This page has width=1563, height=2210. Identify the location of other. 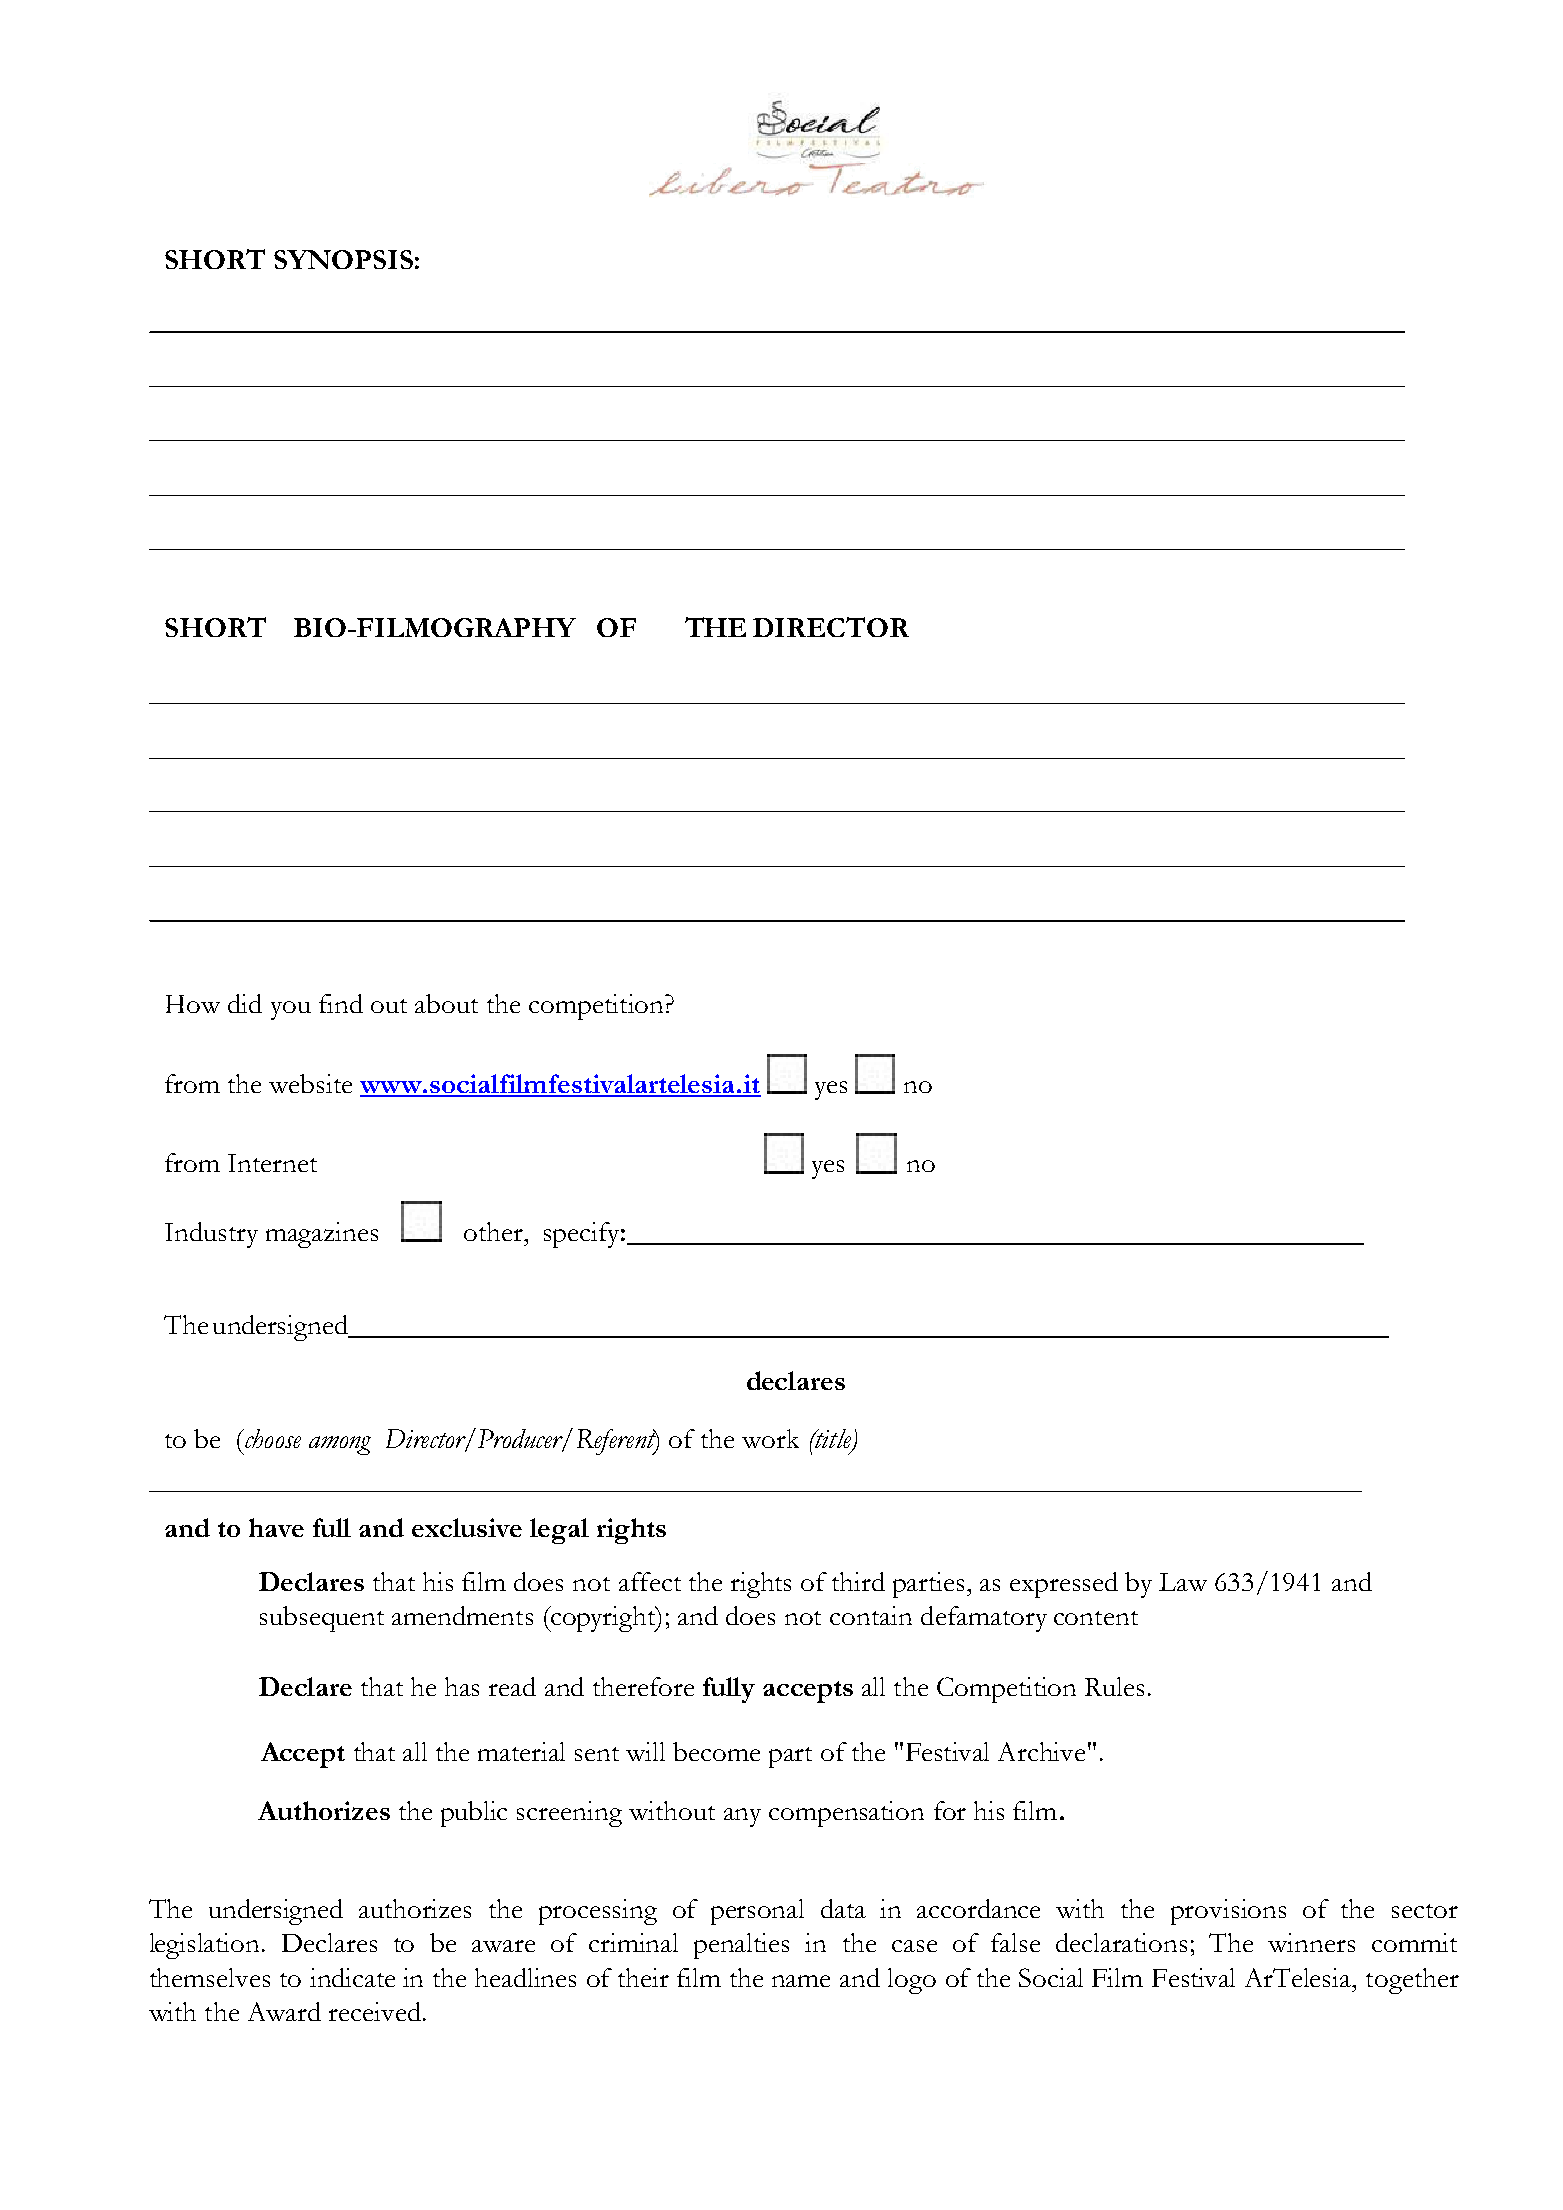
(494, 1231).
